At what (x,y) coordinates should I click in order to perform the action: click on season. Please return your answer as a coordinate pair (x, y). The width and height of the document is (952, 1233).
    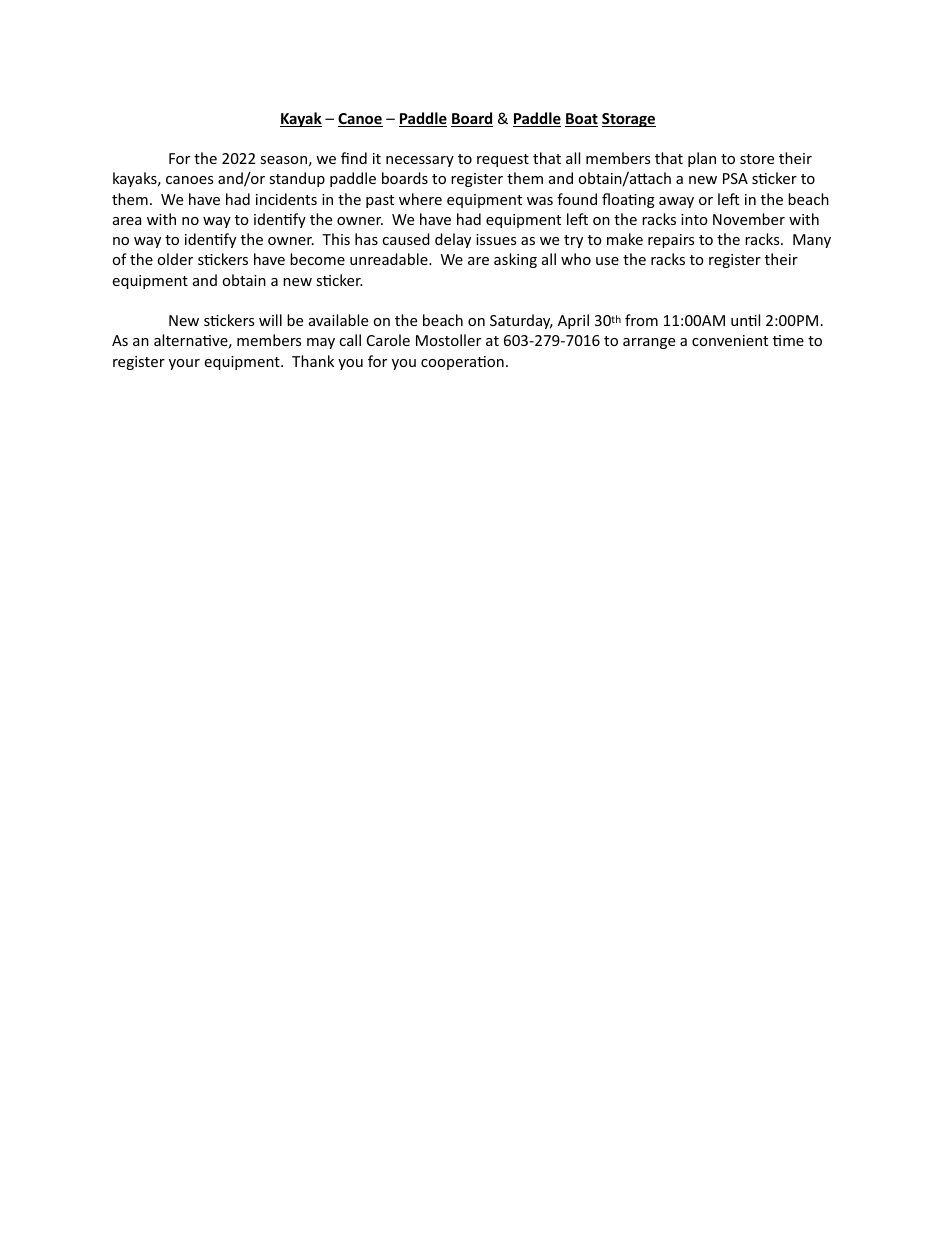
    Looking at the image, I should click on (283, 160).
